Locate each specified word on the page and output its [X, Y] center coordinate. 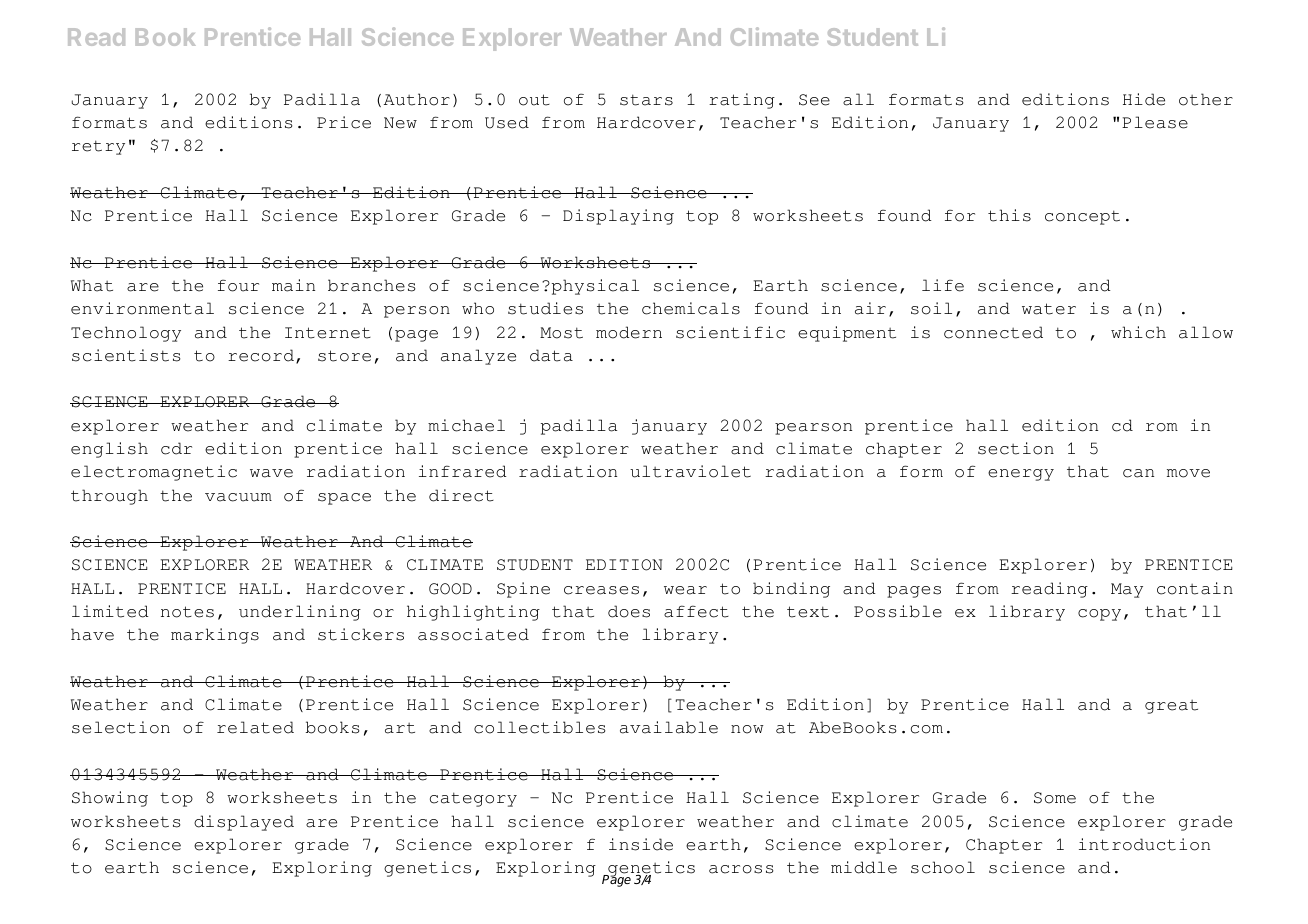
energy [1021, 475]
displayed [244, 823]
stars [646, 100]
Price [344, 122]
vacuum [238, 497]
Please [1155, 122]
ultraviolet [690, 471]
